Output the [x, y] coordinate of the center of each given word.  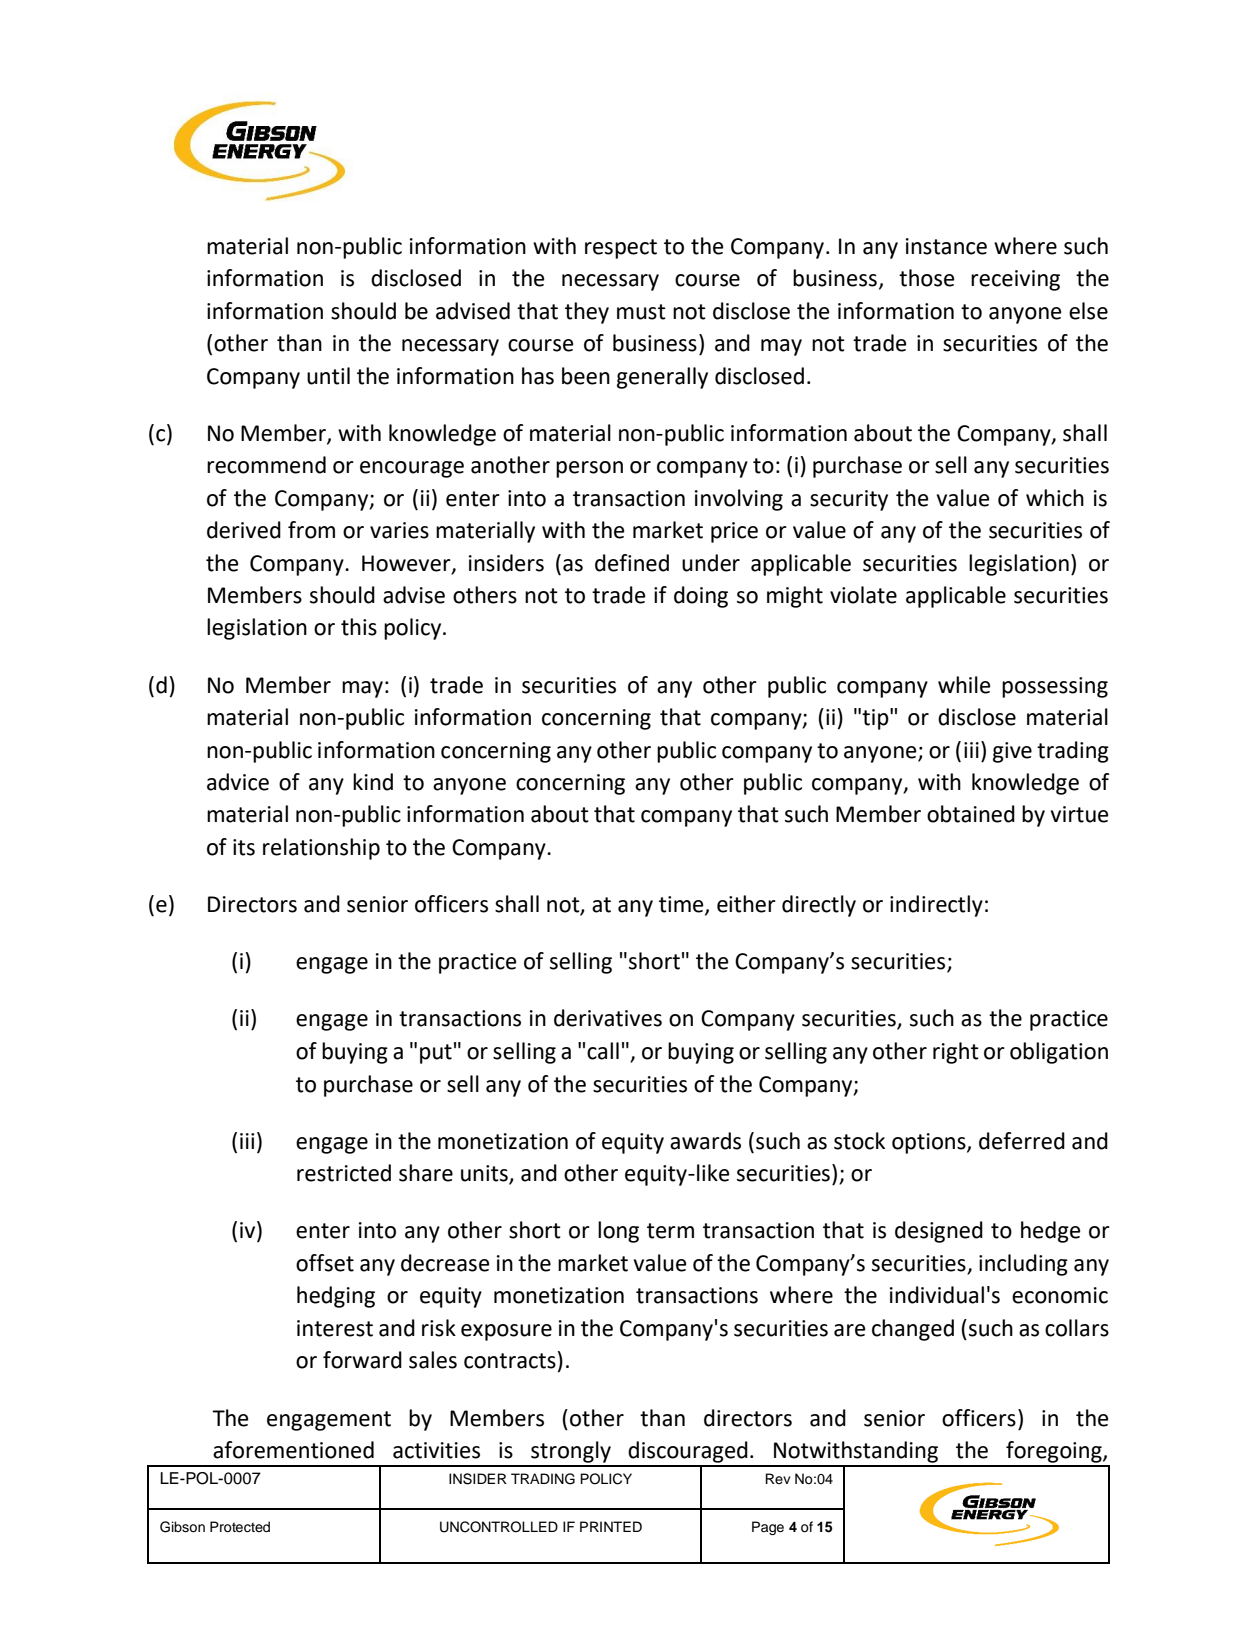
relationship [321, 849]
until [328, 376]
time [682, 905]
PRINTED [611, 1526]
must [641, 312]
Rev [778, 1478]
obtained [971, 814]
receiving [1015, 280]
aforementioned [293, 1450]
